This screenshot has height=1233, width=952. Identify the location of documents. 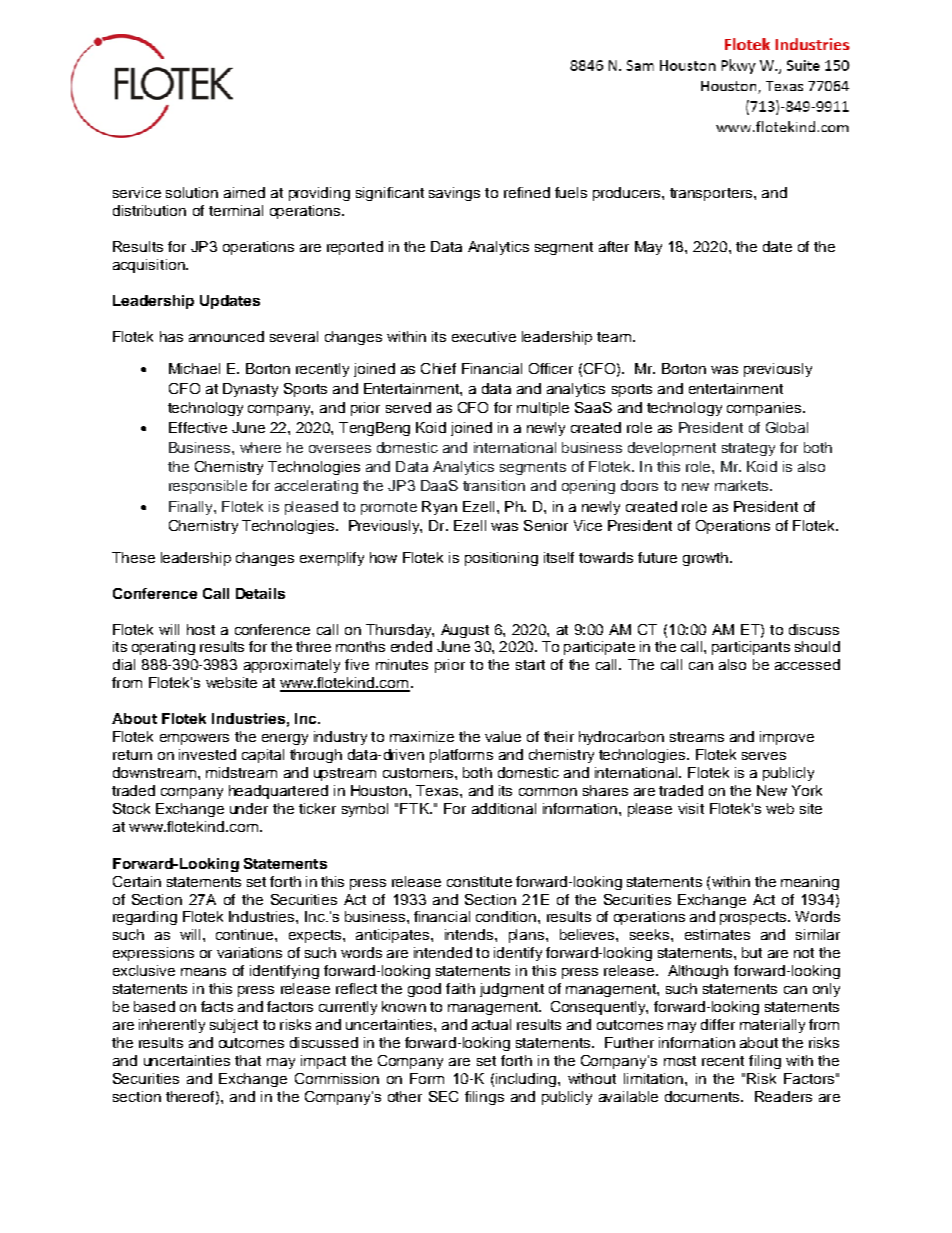
(703, 1096).
